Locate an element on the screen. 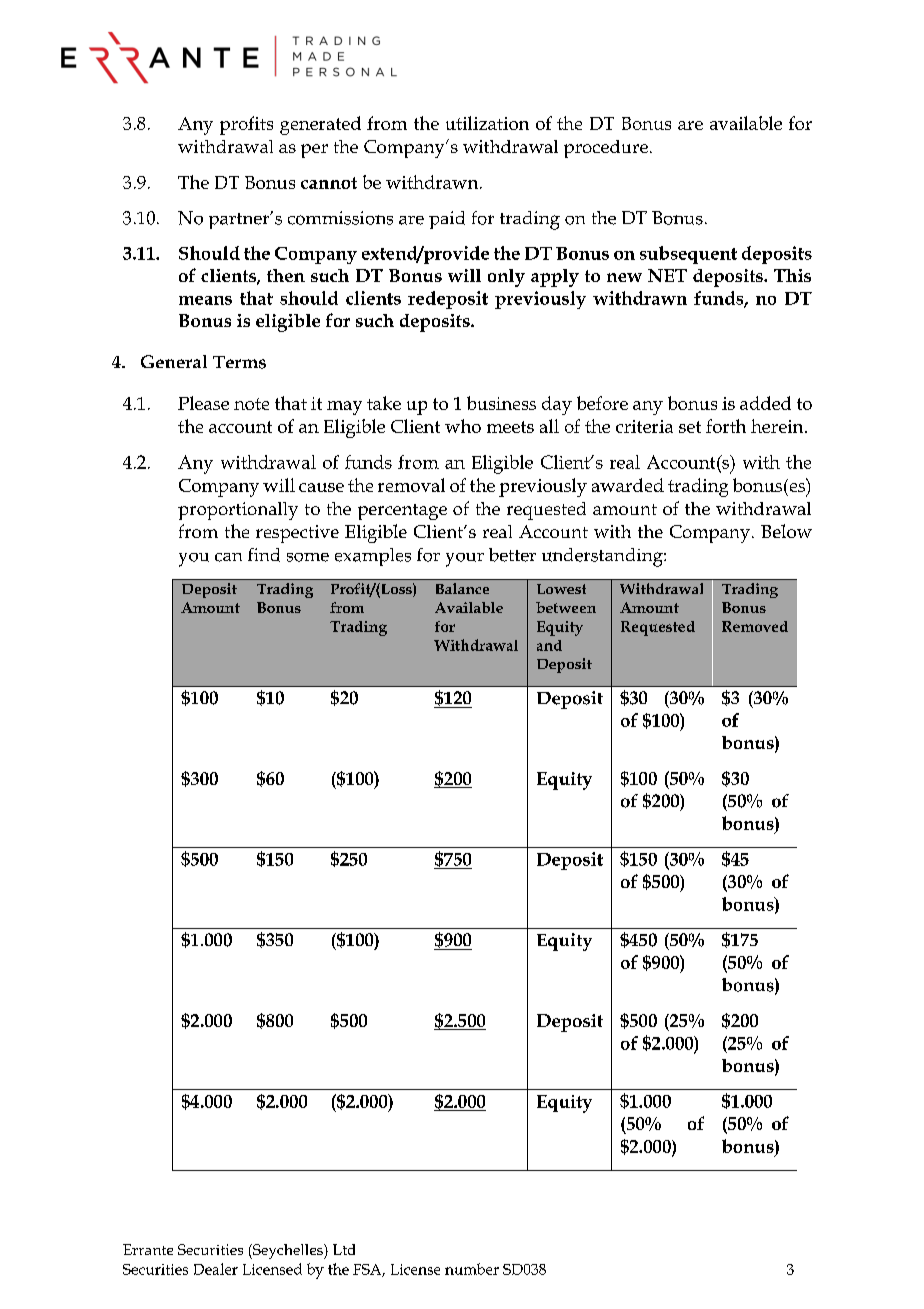  your is located at coordinates (465, 560).
